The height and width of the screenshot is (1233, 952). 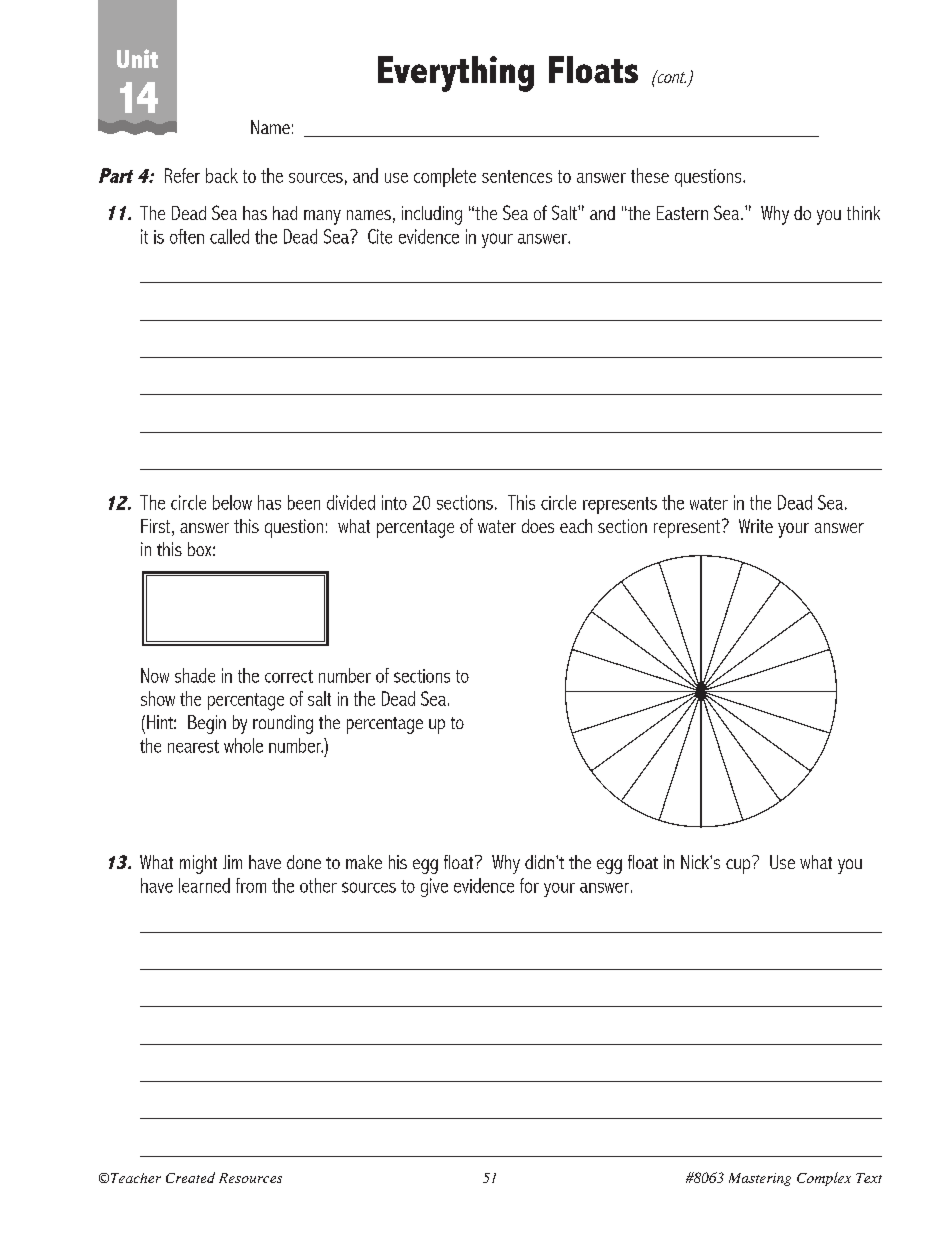 I want to click on Mastering, so click(x=760, y=1179).
